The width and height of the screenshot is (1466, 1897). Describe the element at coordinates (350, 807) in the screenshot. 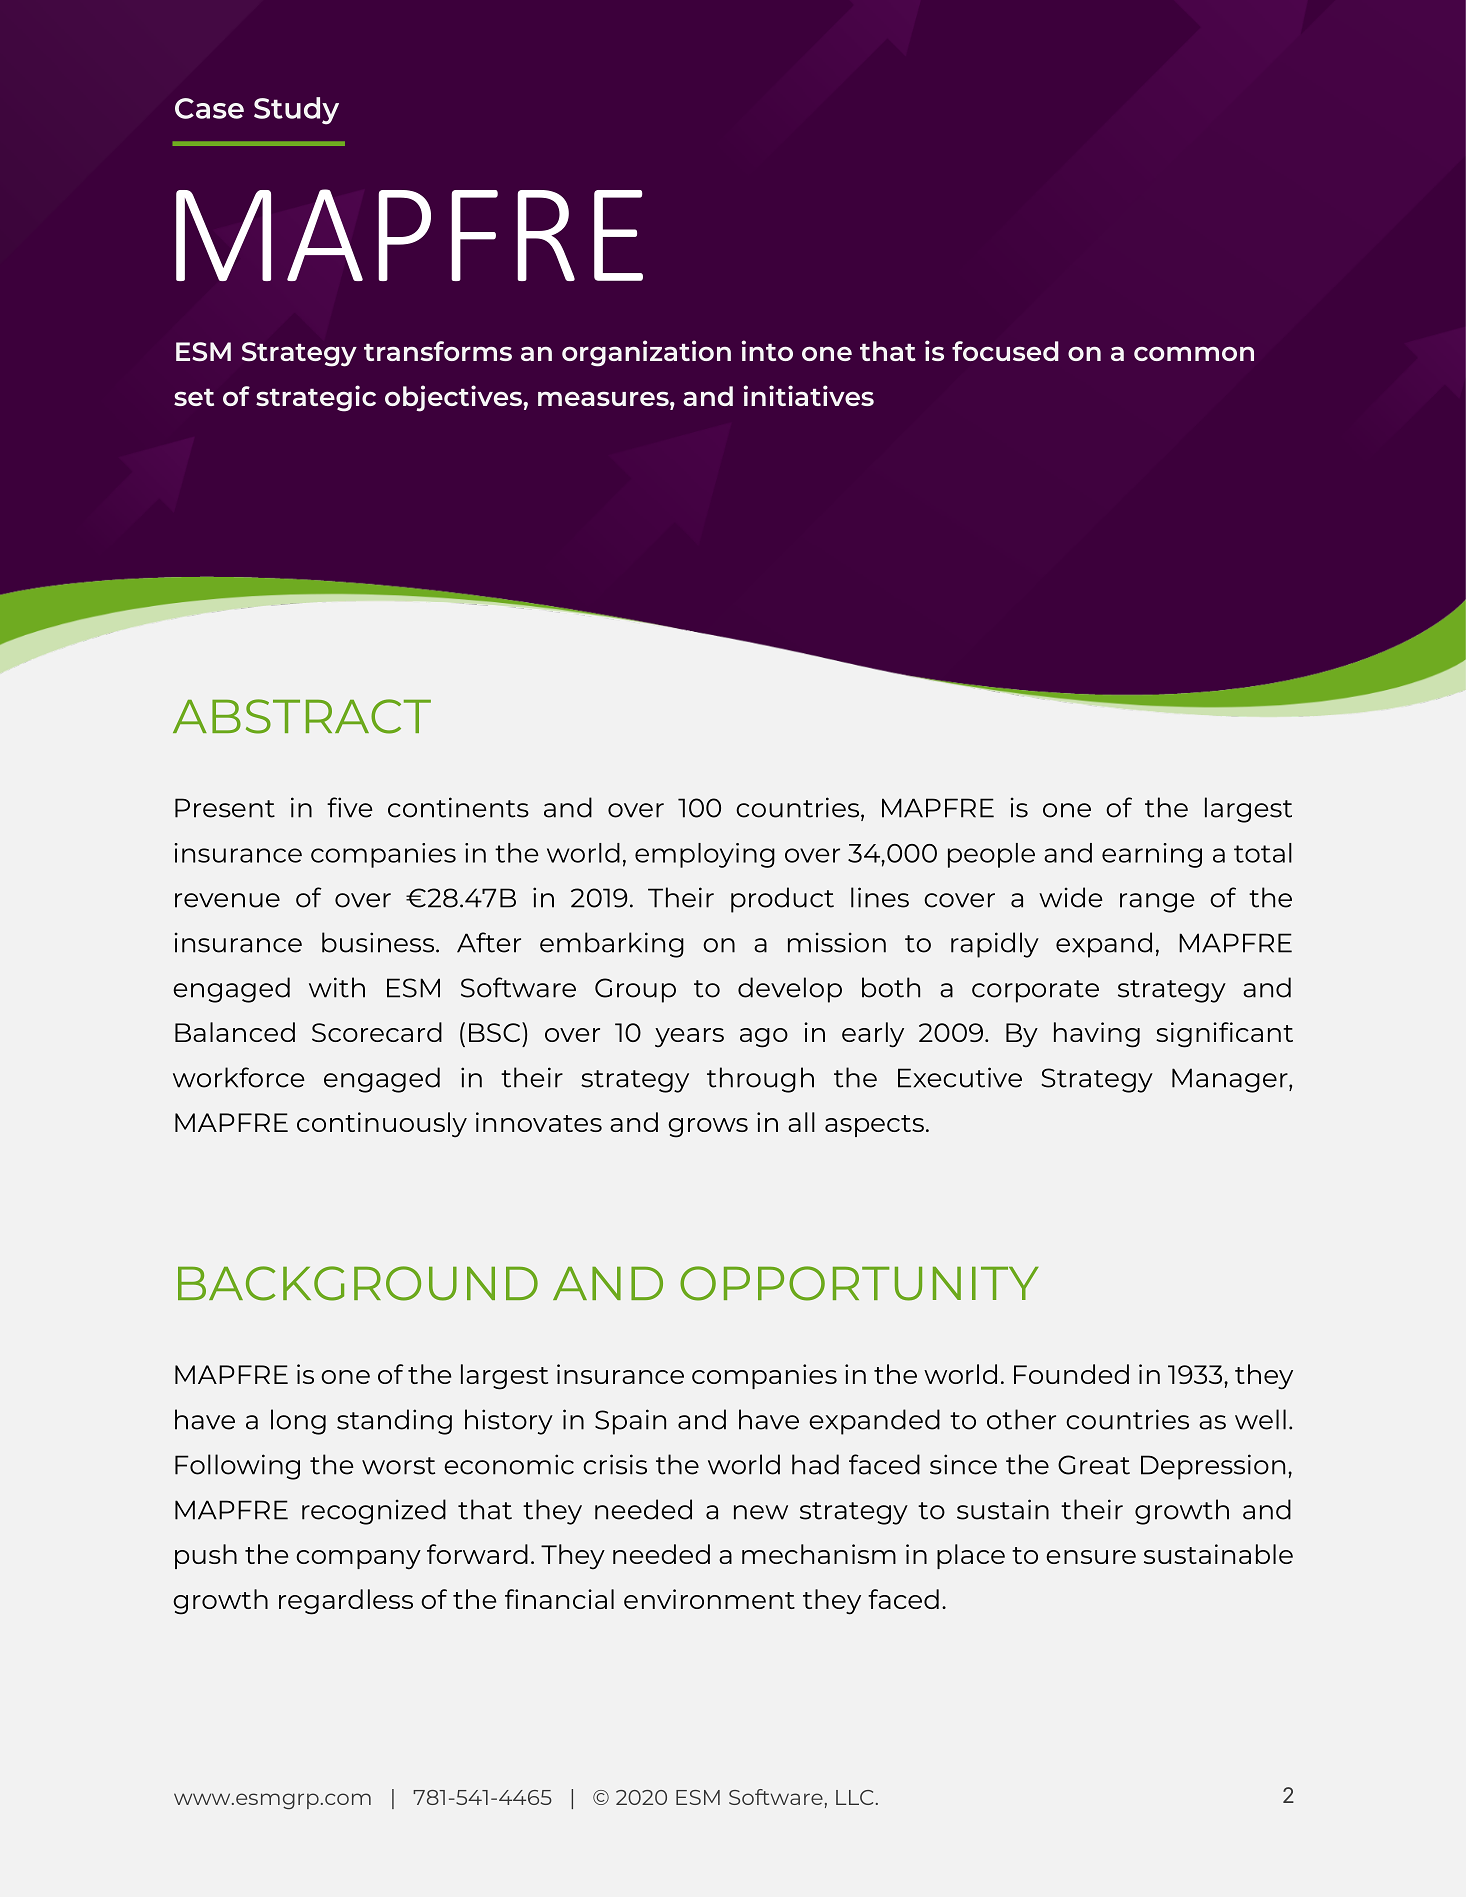

I see `five` at that location.
